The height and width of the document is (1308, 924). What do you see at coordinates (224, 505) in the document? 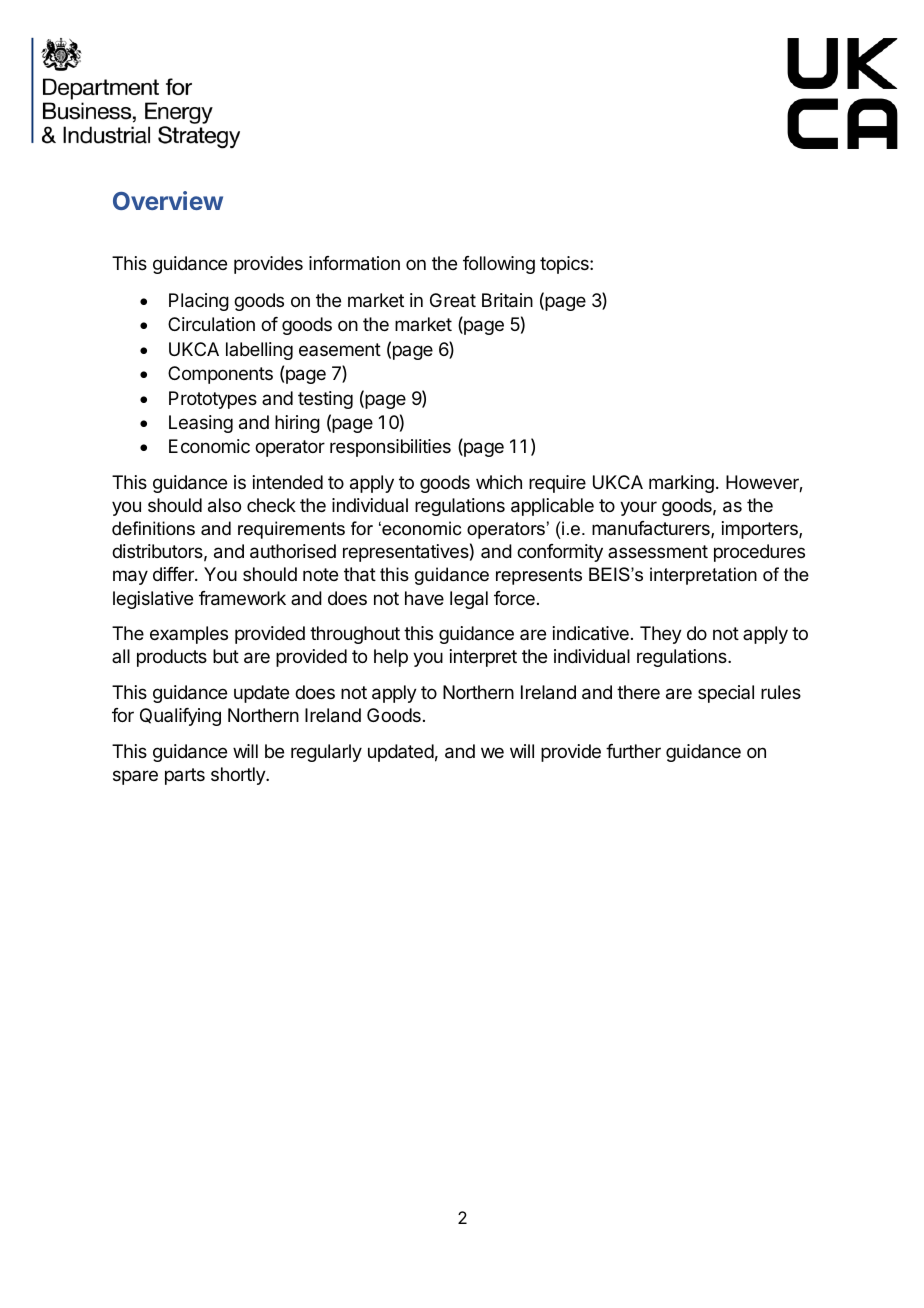
I see `also` at bounding box center [224, 505].
